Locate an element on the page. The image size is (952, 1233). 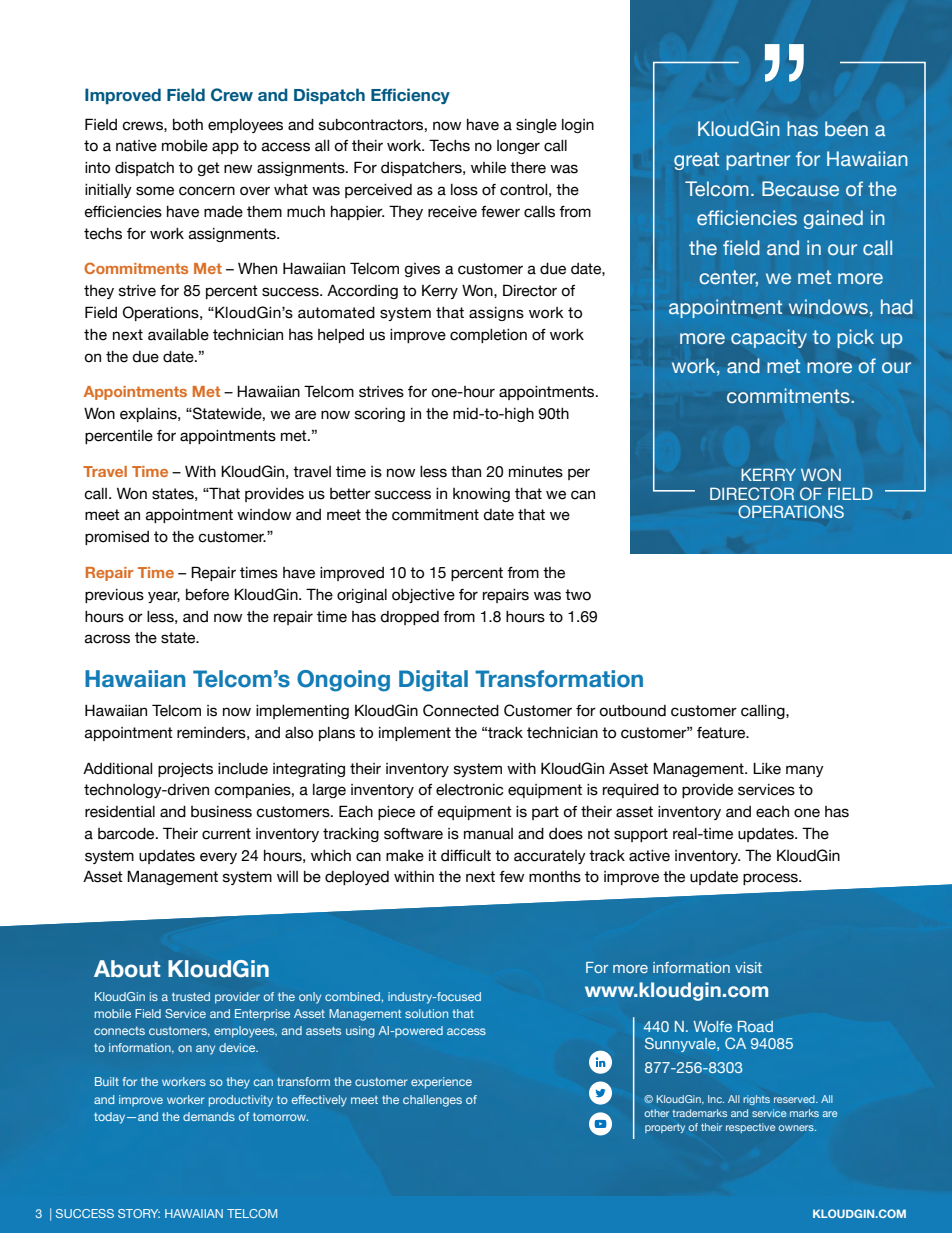
been is located at coordinates (846, 128).
